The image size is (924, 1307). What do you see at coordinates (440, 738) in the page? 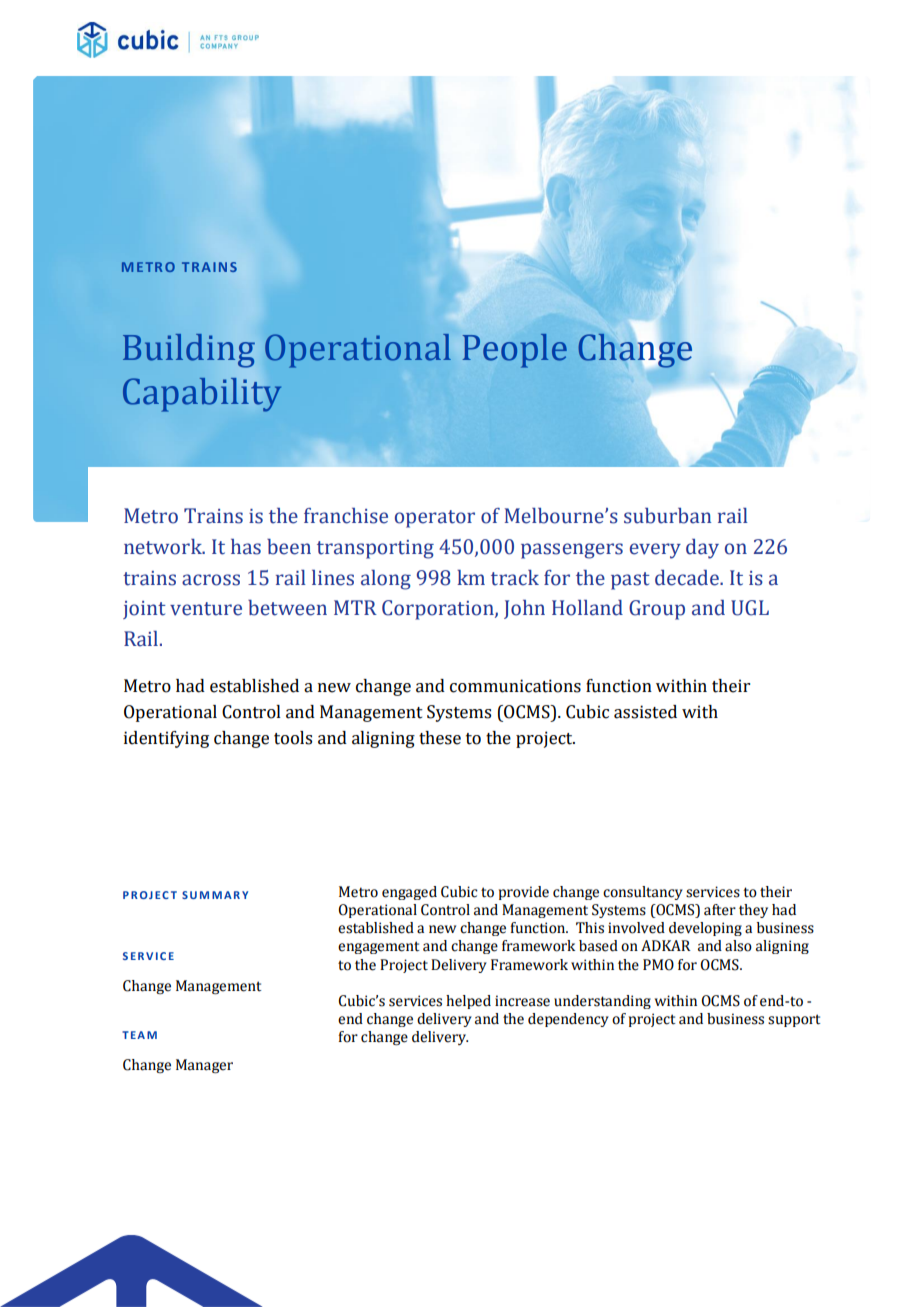
I see `these` at bounding box center [440, 738].
